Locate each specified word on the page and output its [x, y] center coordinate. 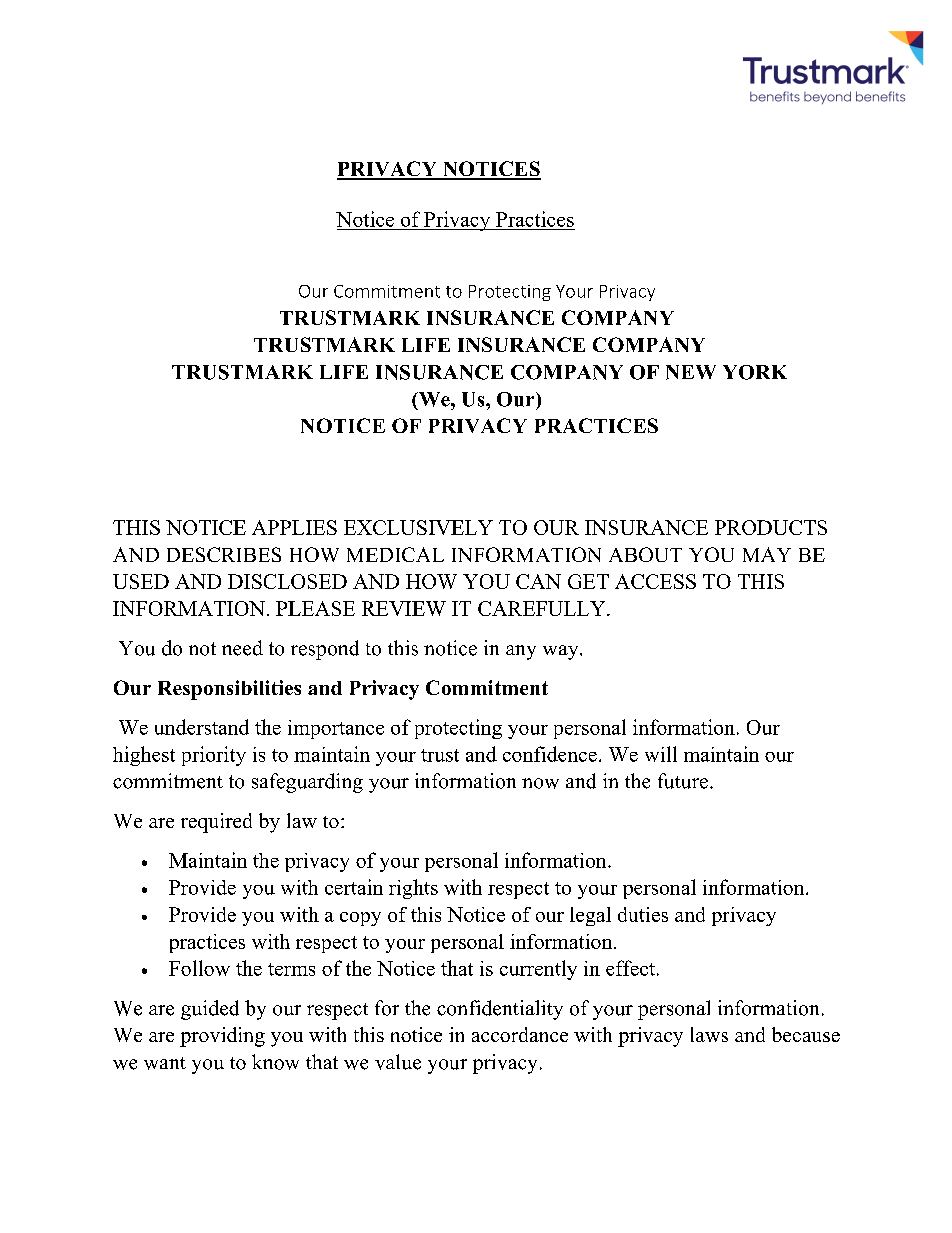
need [242, 648]
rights [413, 889]
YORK [755, 372]
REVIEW [404, 608]
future [683, 781]
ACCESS [655, 581]
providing [222, 1037]
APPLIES [294, 527]
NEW [691, 372]
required [216, 823]
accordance [520, 1034]
